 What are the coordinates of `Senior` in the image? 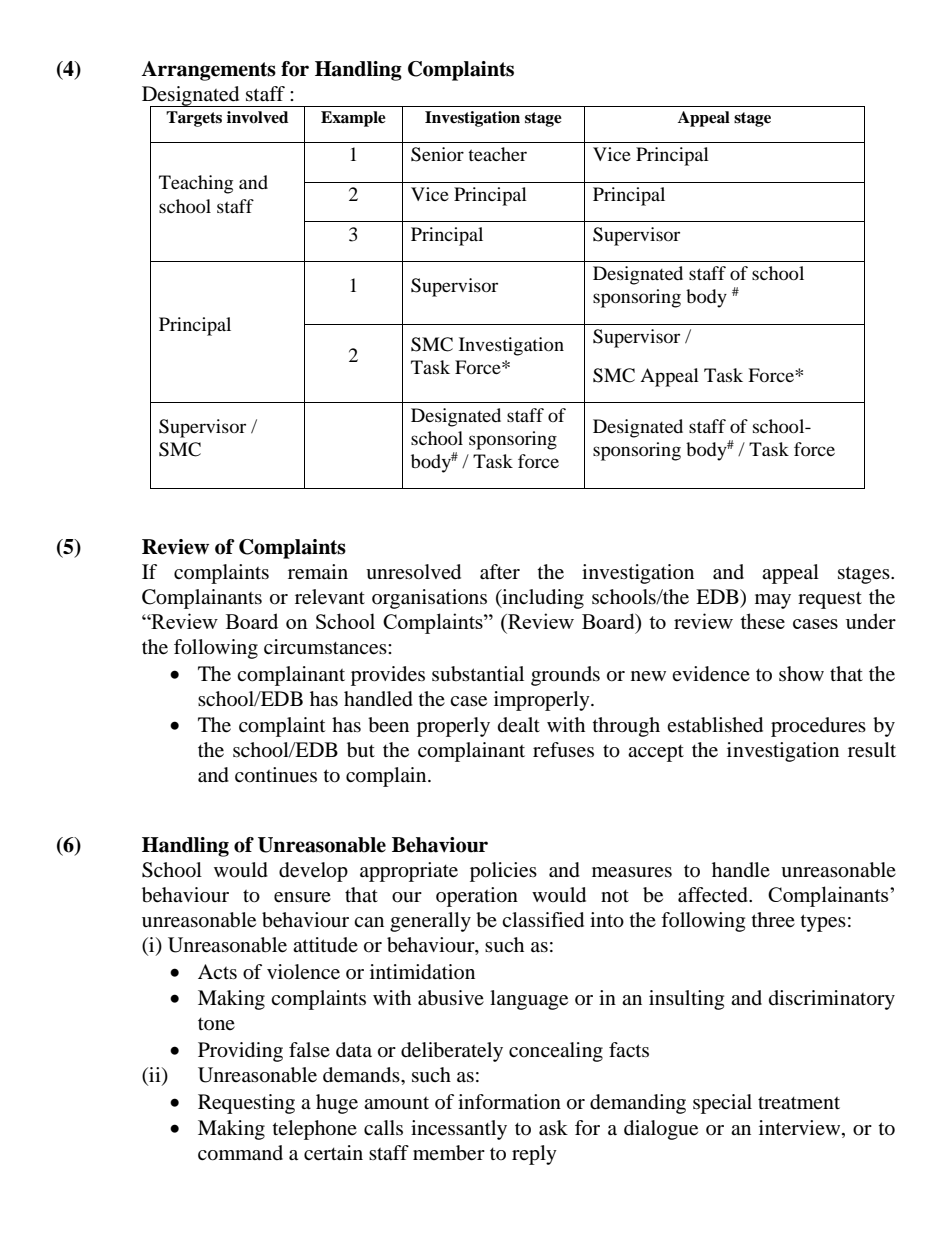 It's located at (437, 154).
